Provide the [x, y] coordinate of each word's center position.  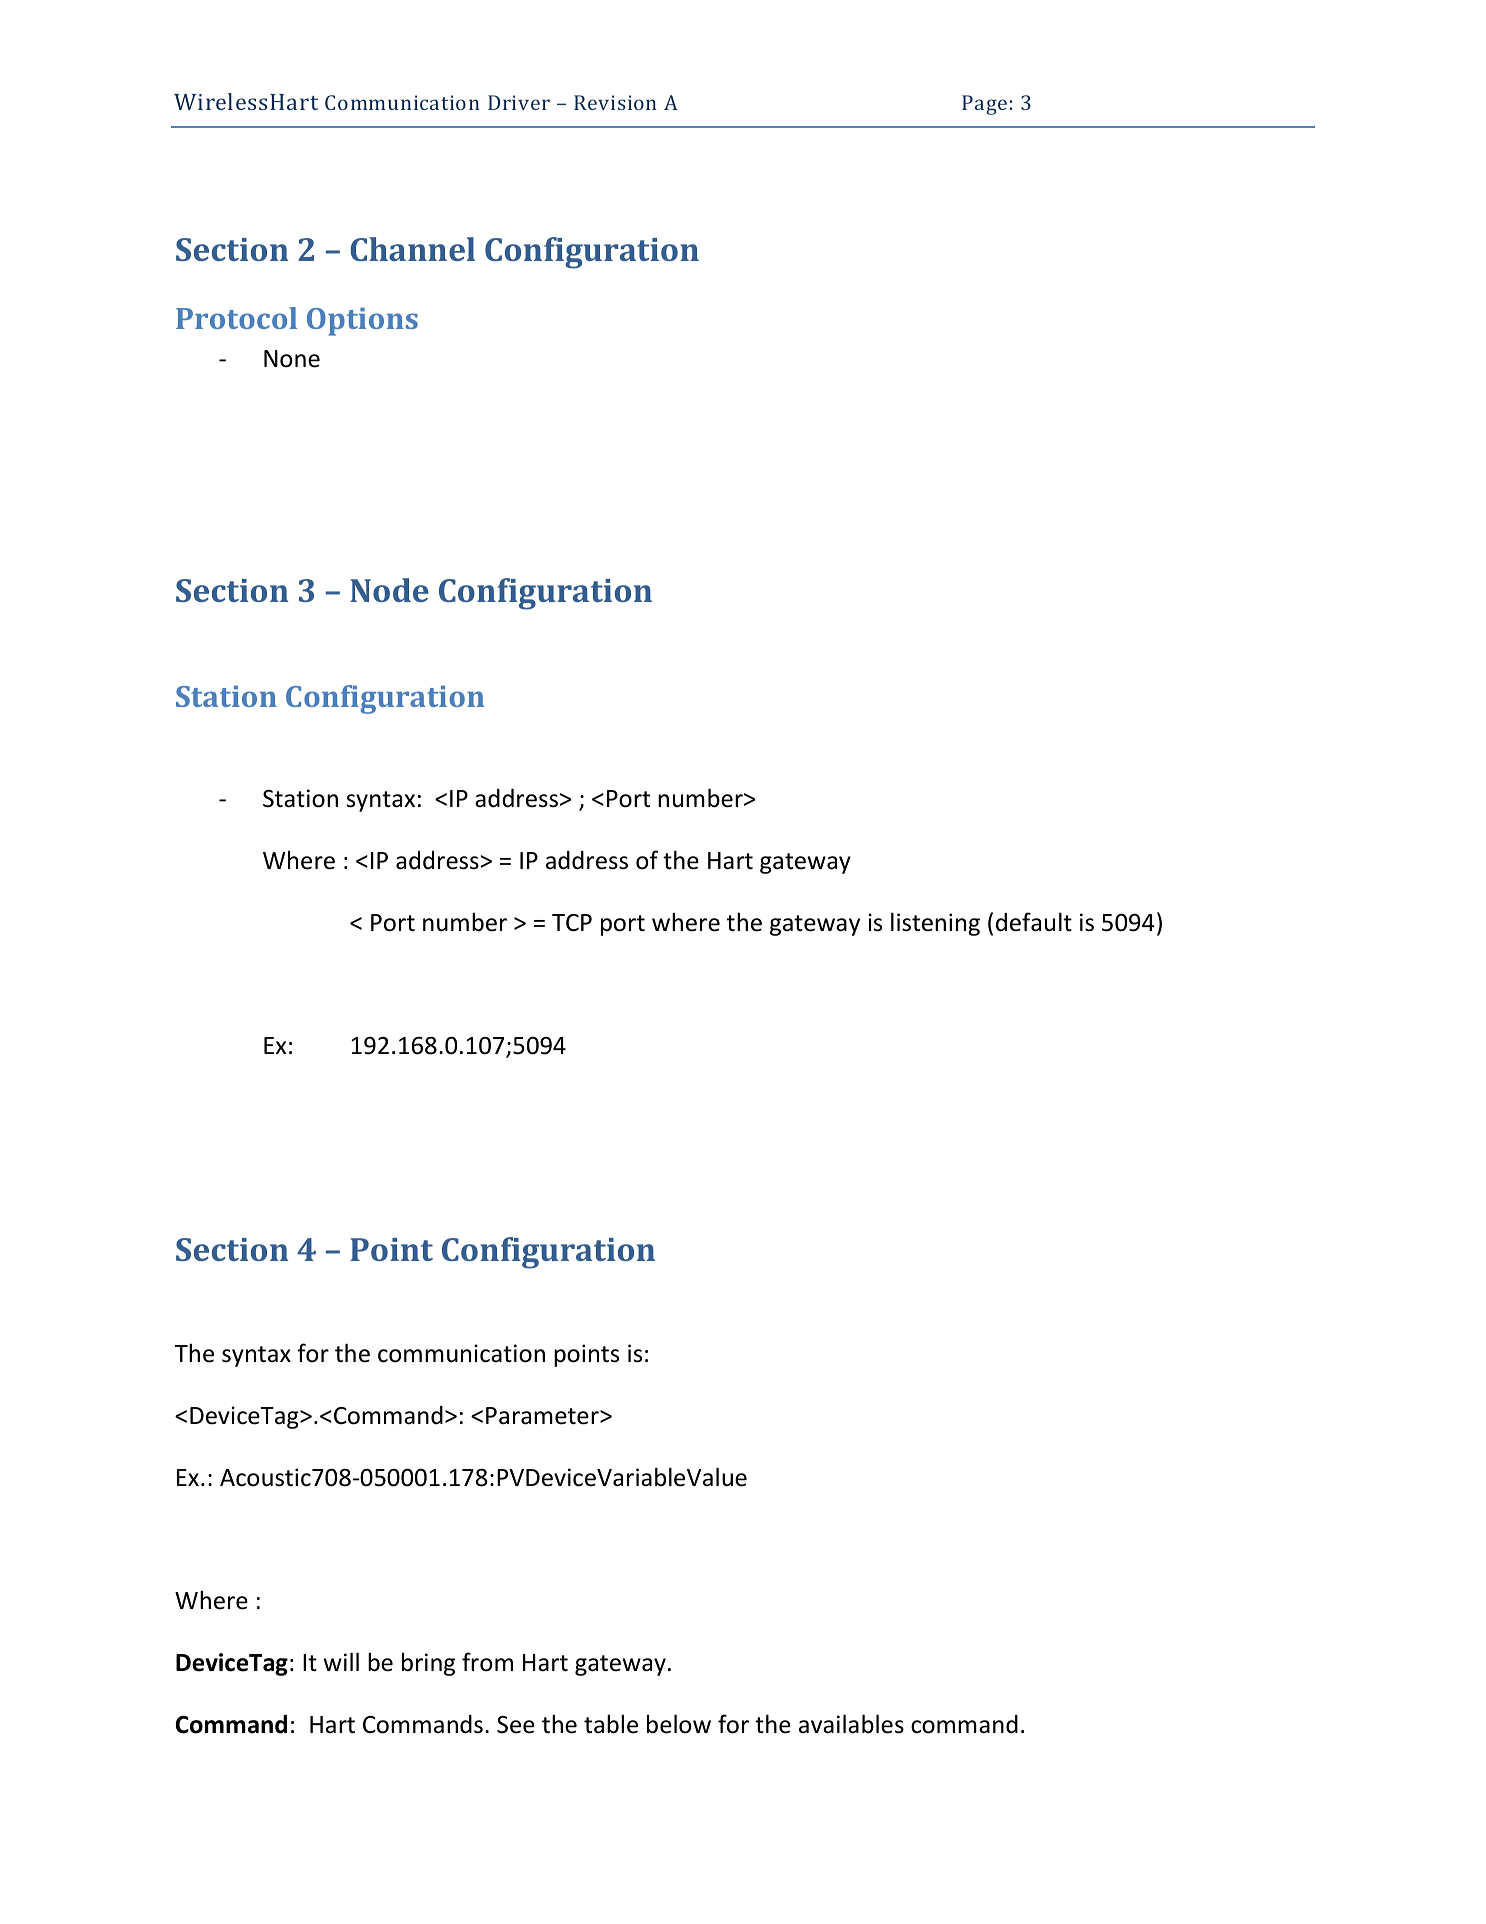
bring [428, 1664]
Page [984, 105]
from [487, 1662]
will [341, 1661]
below [679, 1724]
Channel [413, 249]
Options [362, 322]
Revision [615, 102]
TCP [572, 923]
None [292, 359]
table [611, 1724]
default [1034, 922]
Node [389, 590]
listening [935, 924]
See [516, 1725]
